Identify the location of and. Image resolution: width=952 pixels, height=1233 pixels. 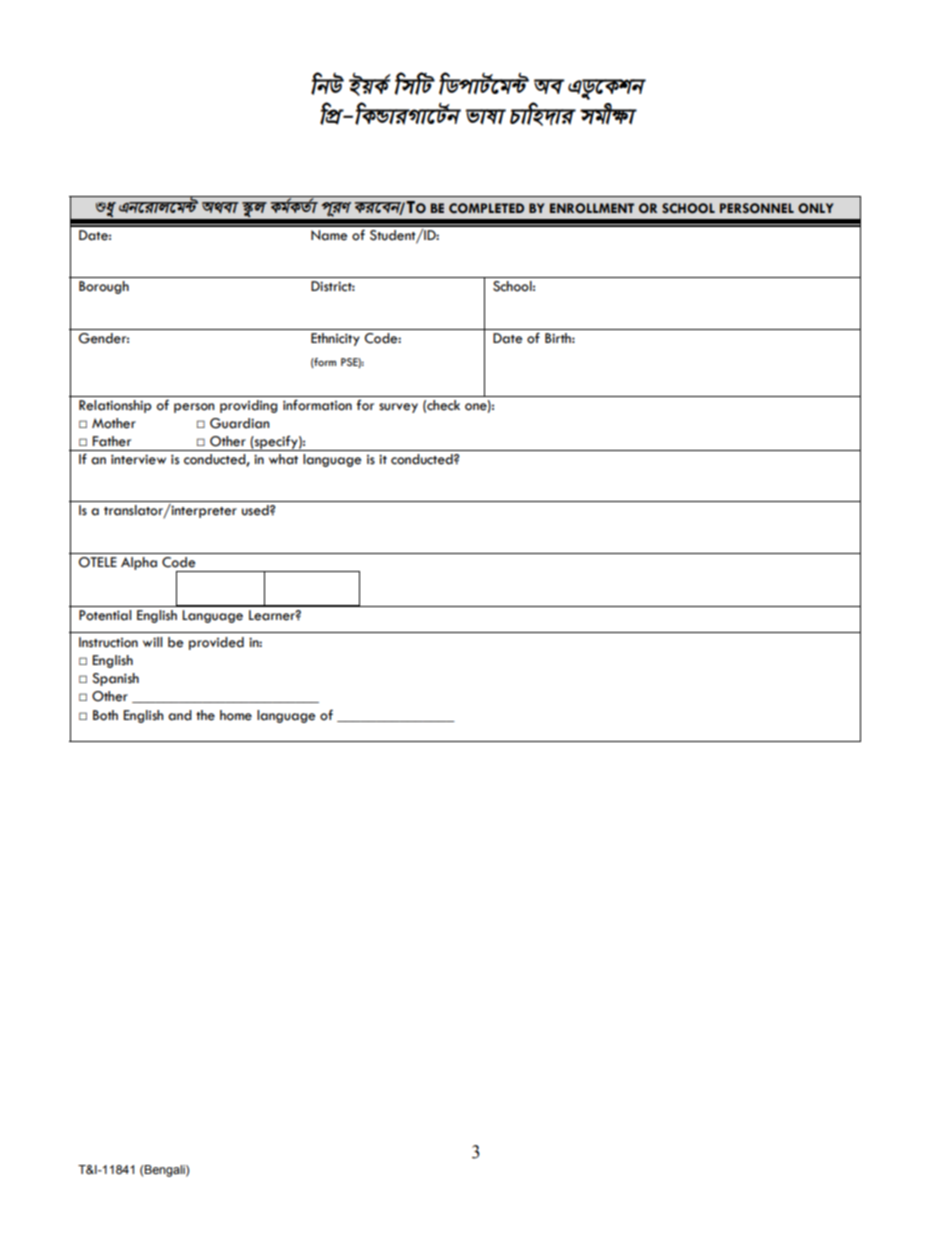
(180, 715).
